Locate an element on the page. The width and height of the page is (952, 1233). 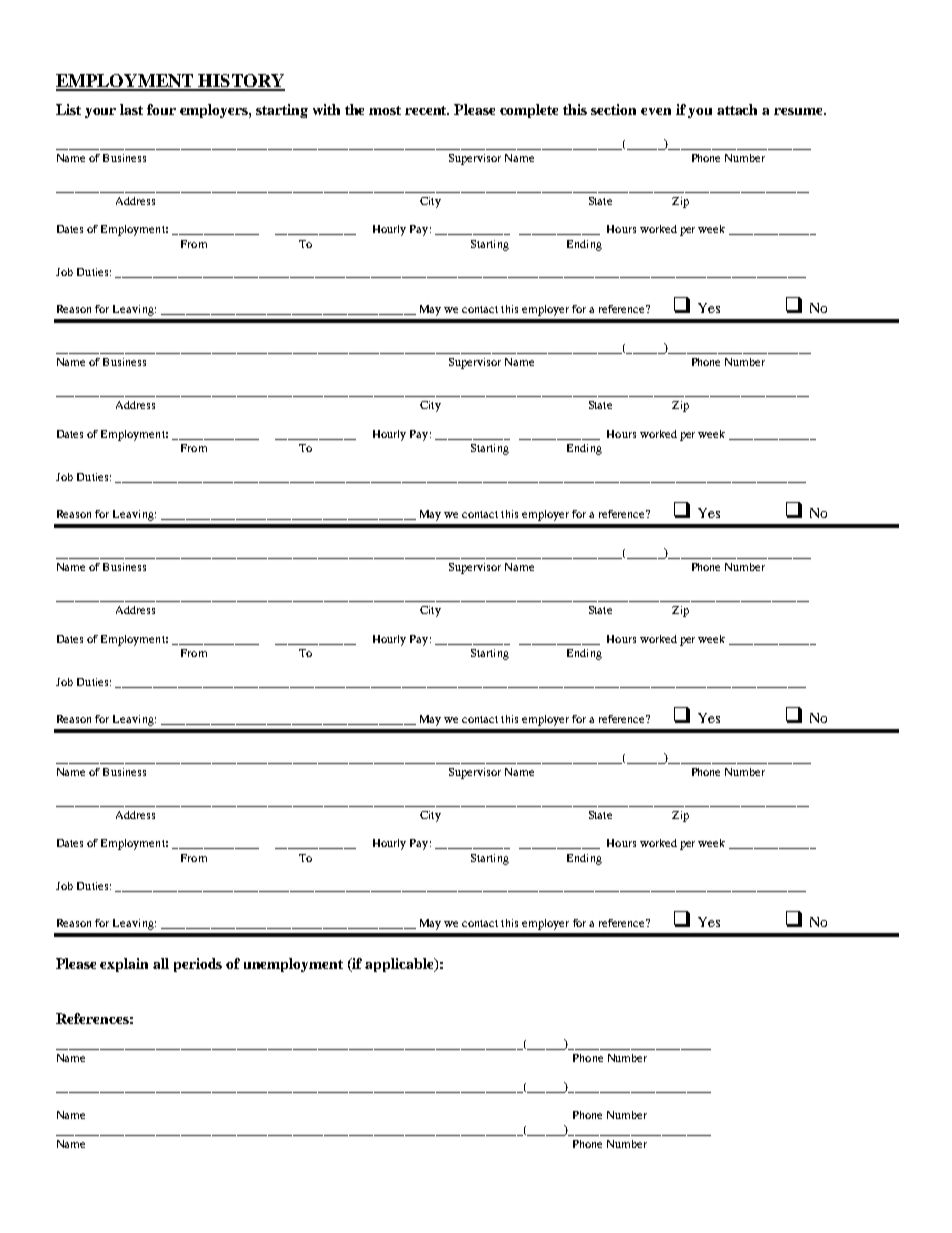
last is located at coordinates (131, 109).
